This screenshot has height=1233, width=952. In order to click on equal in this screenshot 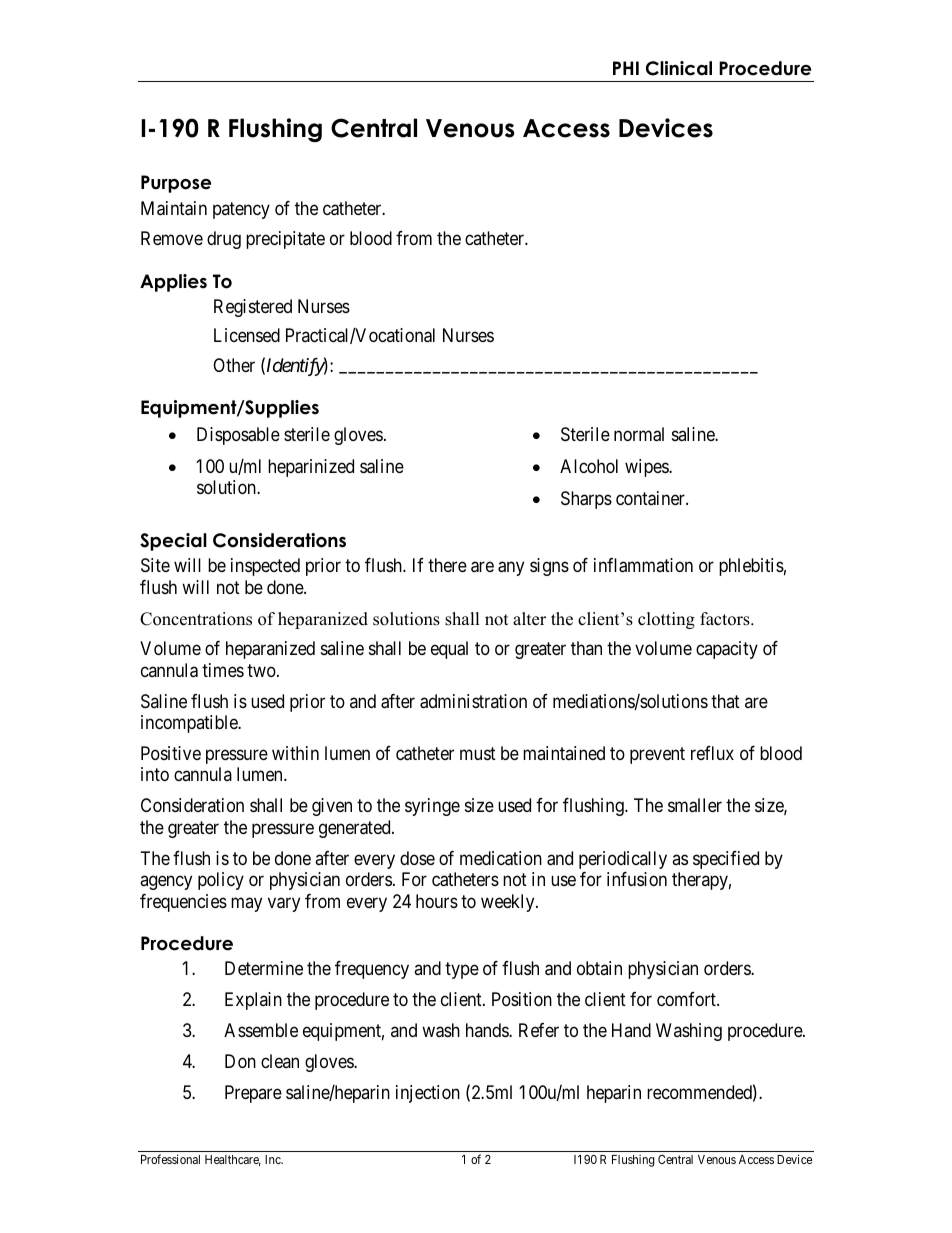, I will do `click(449, 650)`.
